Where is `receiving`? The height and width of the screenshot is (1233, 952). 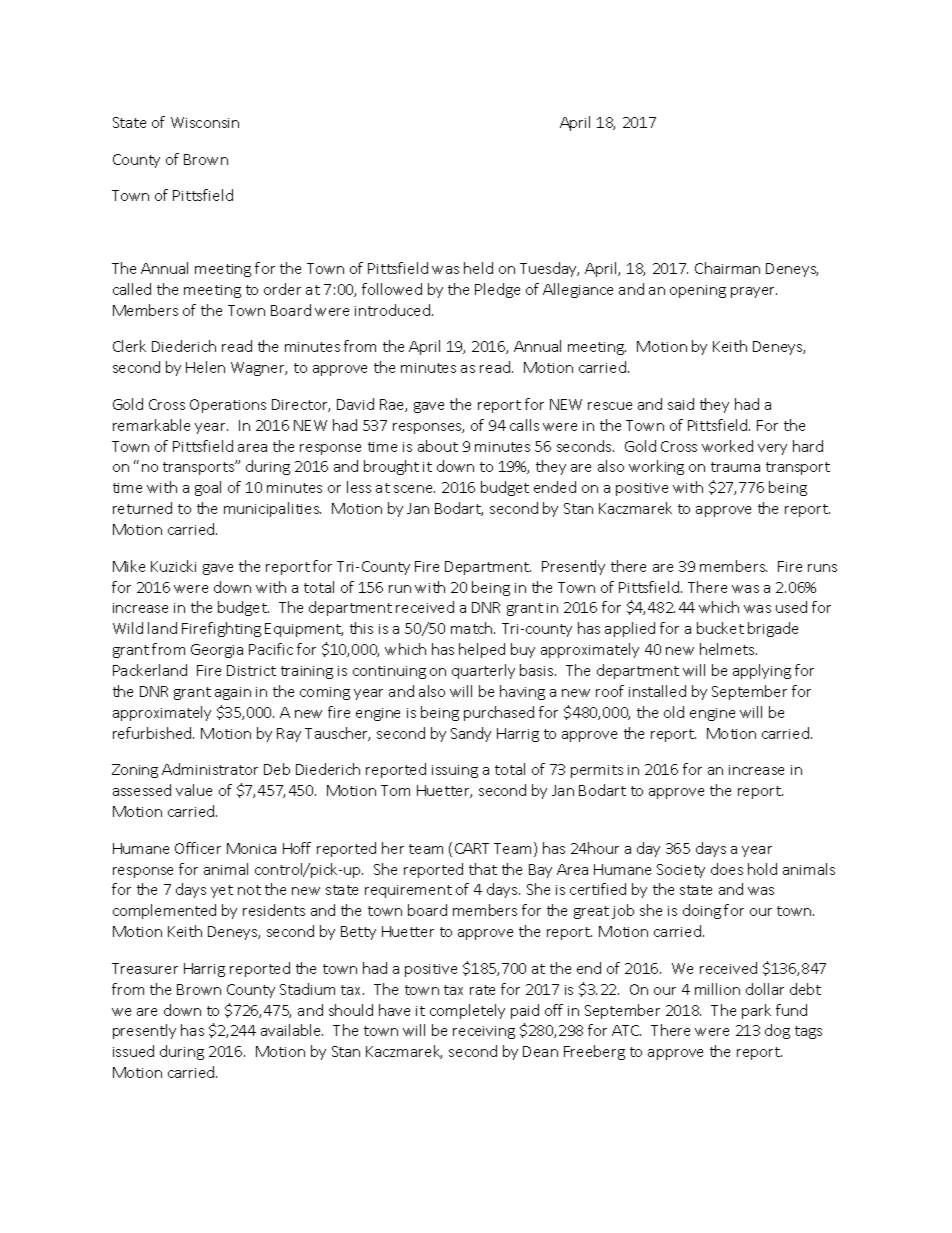 receiving is located at coordinates (484, 1032).
